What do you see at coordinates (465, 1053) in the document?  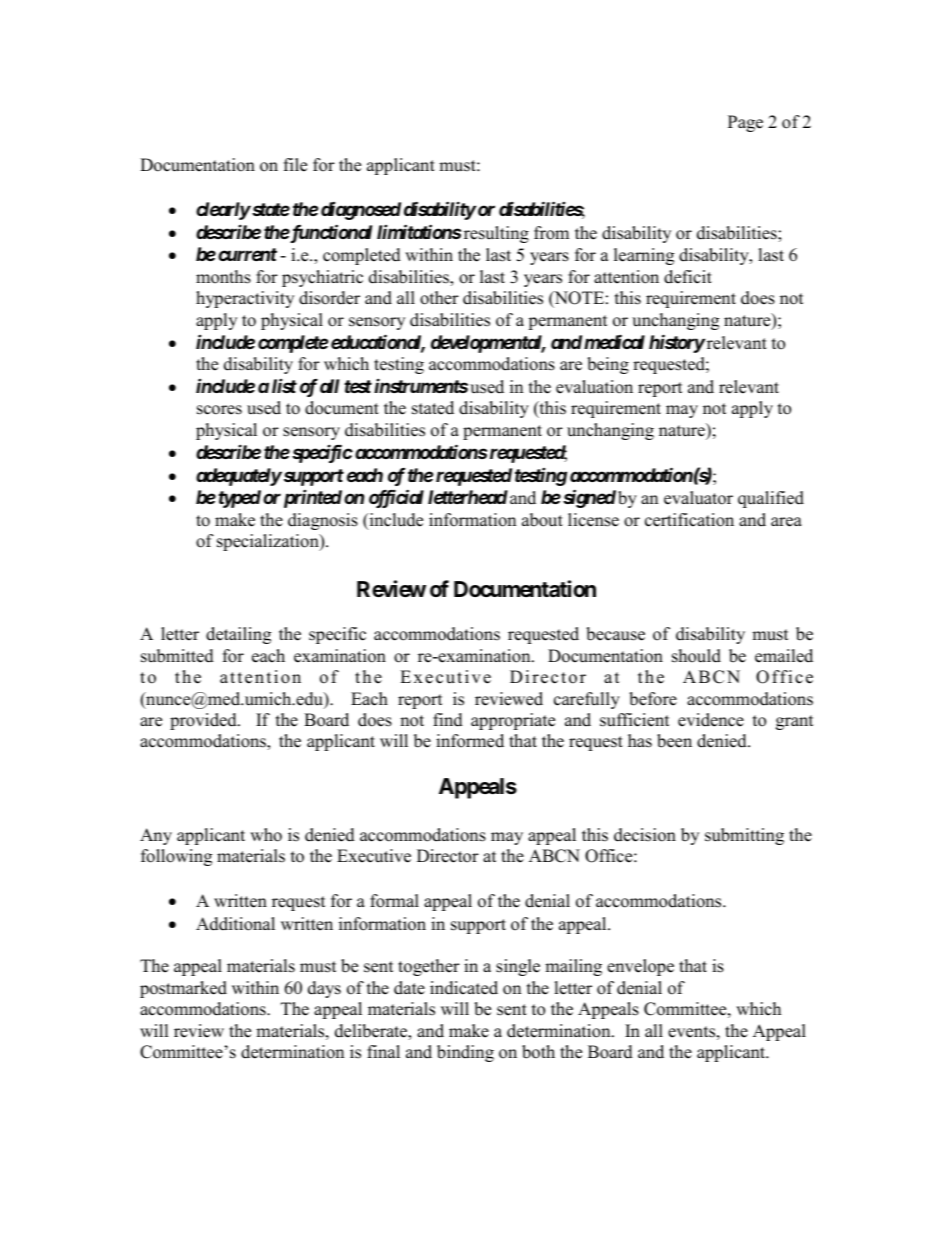 I see `binding` at bounding box center [465, 1053].
